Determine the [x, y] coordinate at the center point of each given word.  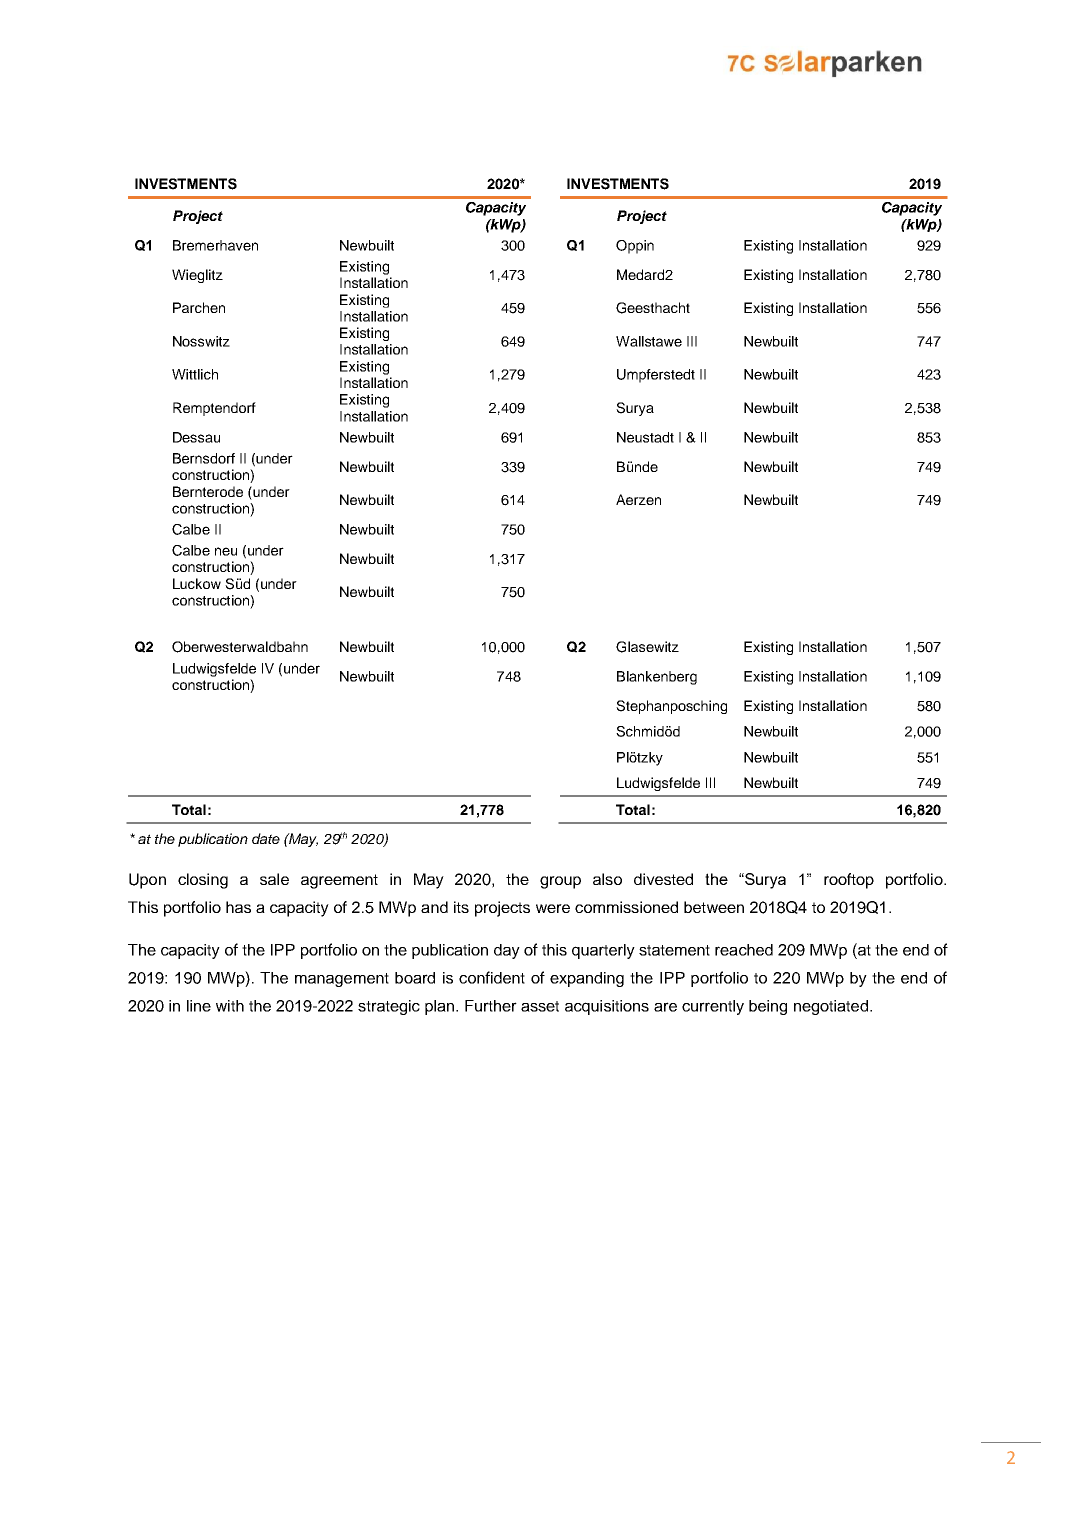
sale [274, 879]
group [560, 882]
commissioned [626, 907]
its [461, 907]
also [607, 879]
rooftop [849, 881]
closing [203, 881]
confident [492, 977]
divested [663, 879]
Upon [147, 881]
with [230, 1006]
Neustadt [645, 437]
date [266, 838]
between [714, 907]
